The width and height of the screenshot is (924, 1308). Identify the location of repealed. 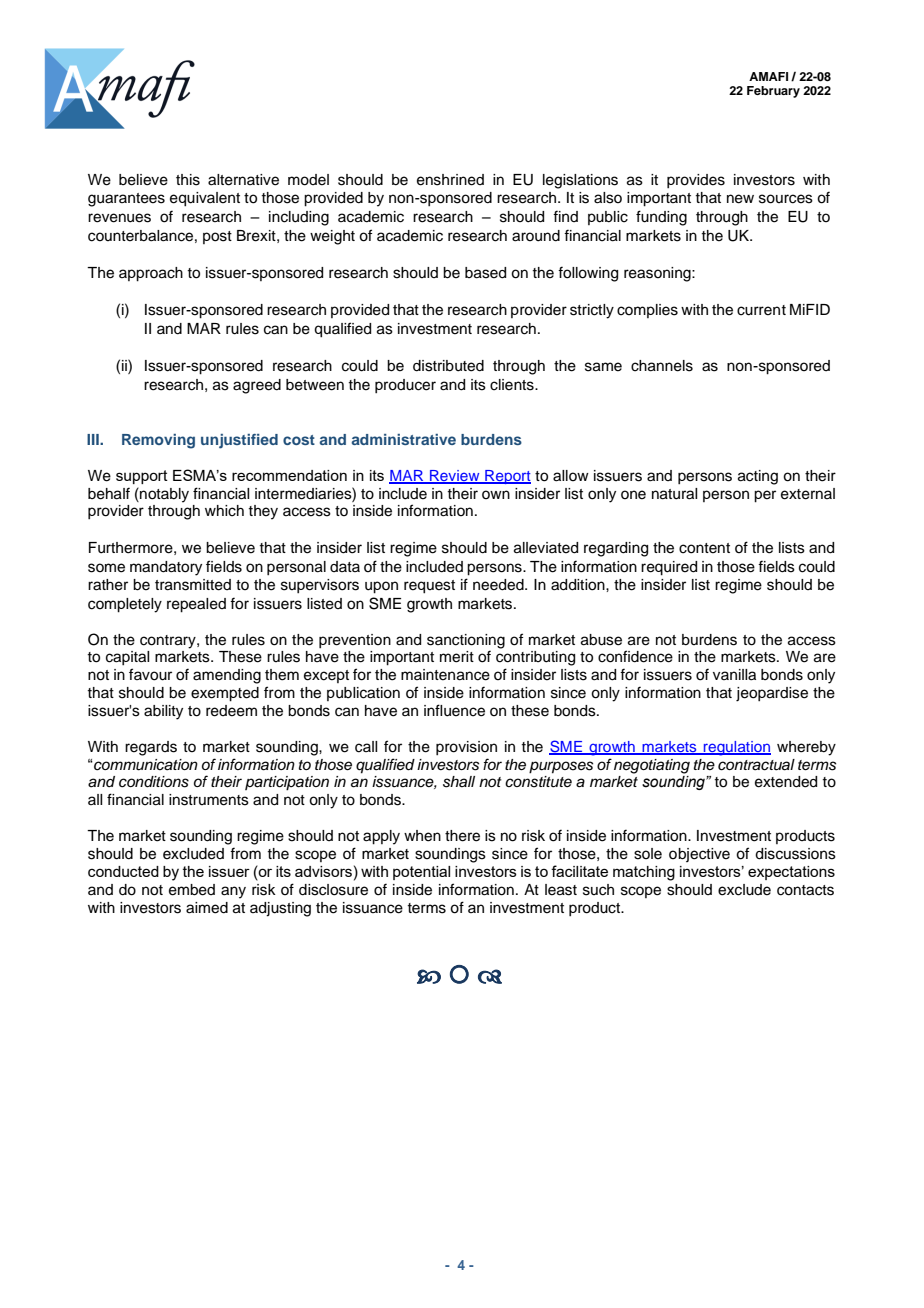
(196, 605).
